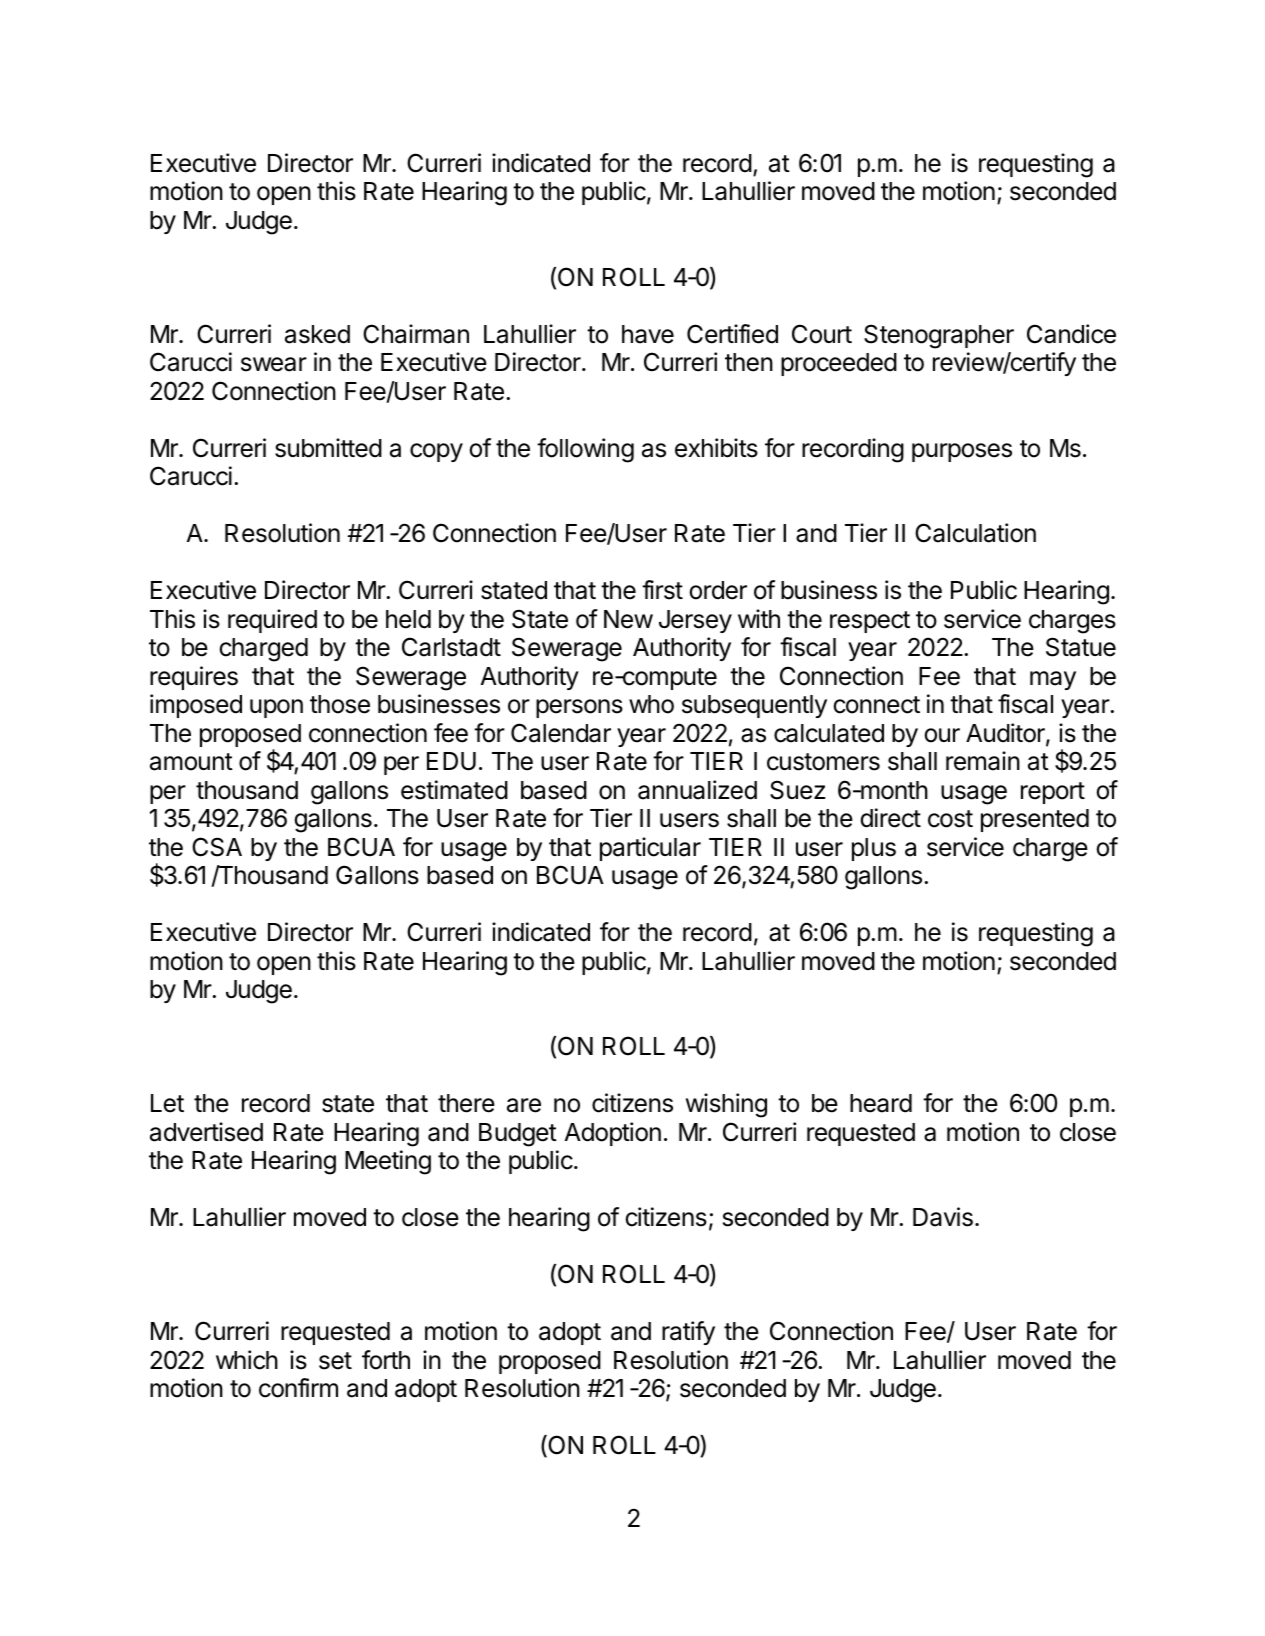  What do you see at coordinates (276, 708) in the document?
I see `upon` at bounding box center [276, 708].
